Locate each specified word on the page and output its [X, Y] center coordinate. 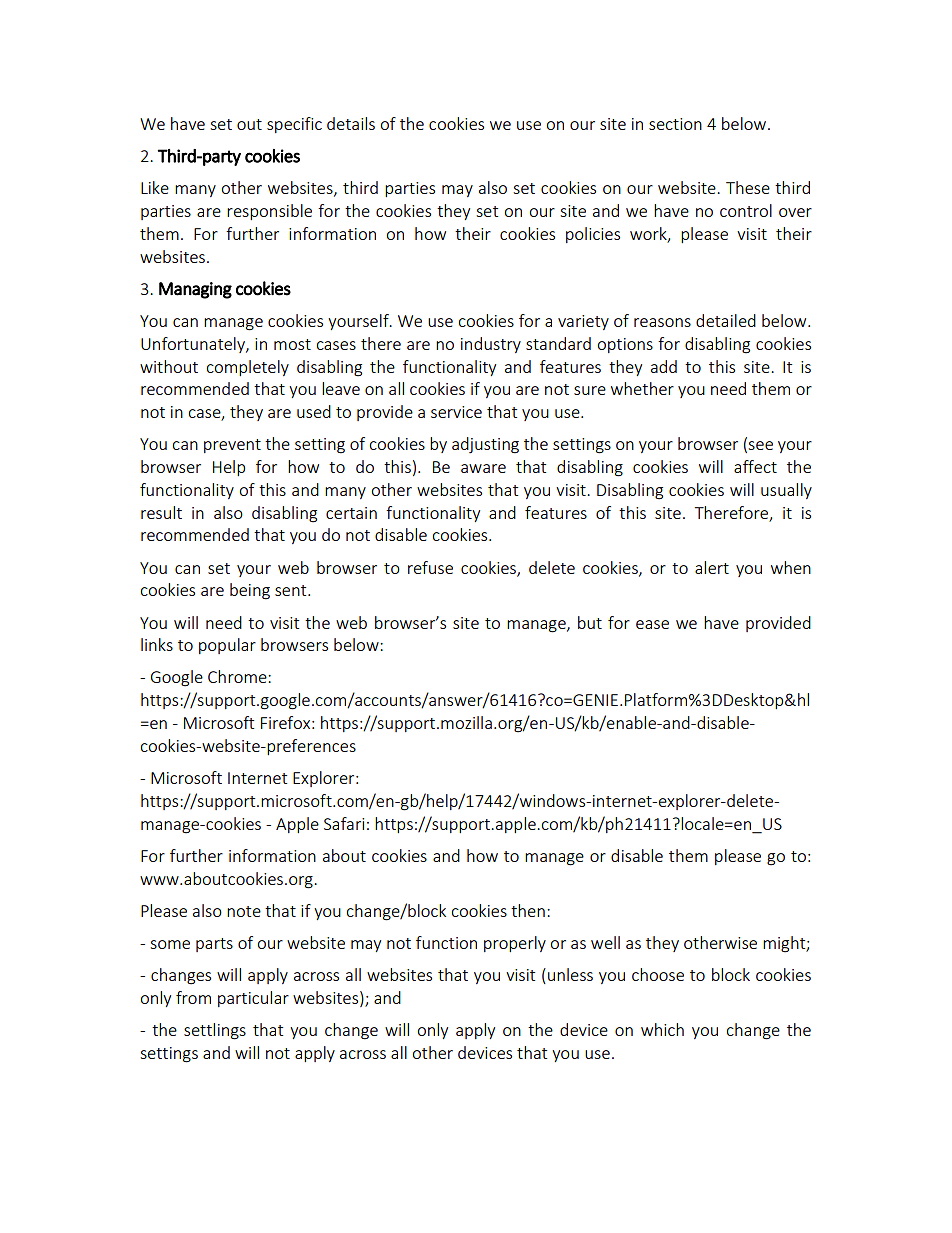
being [250, 591]
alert [712, 567]
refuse [430, 567]
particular [253, 999]
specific [294, 125]
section [675, 124]
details [351, 123]
